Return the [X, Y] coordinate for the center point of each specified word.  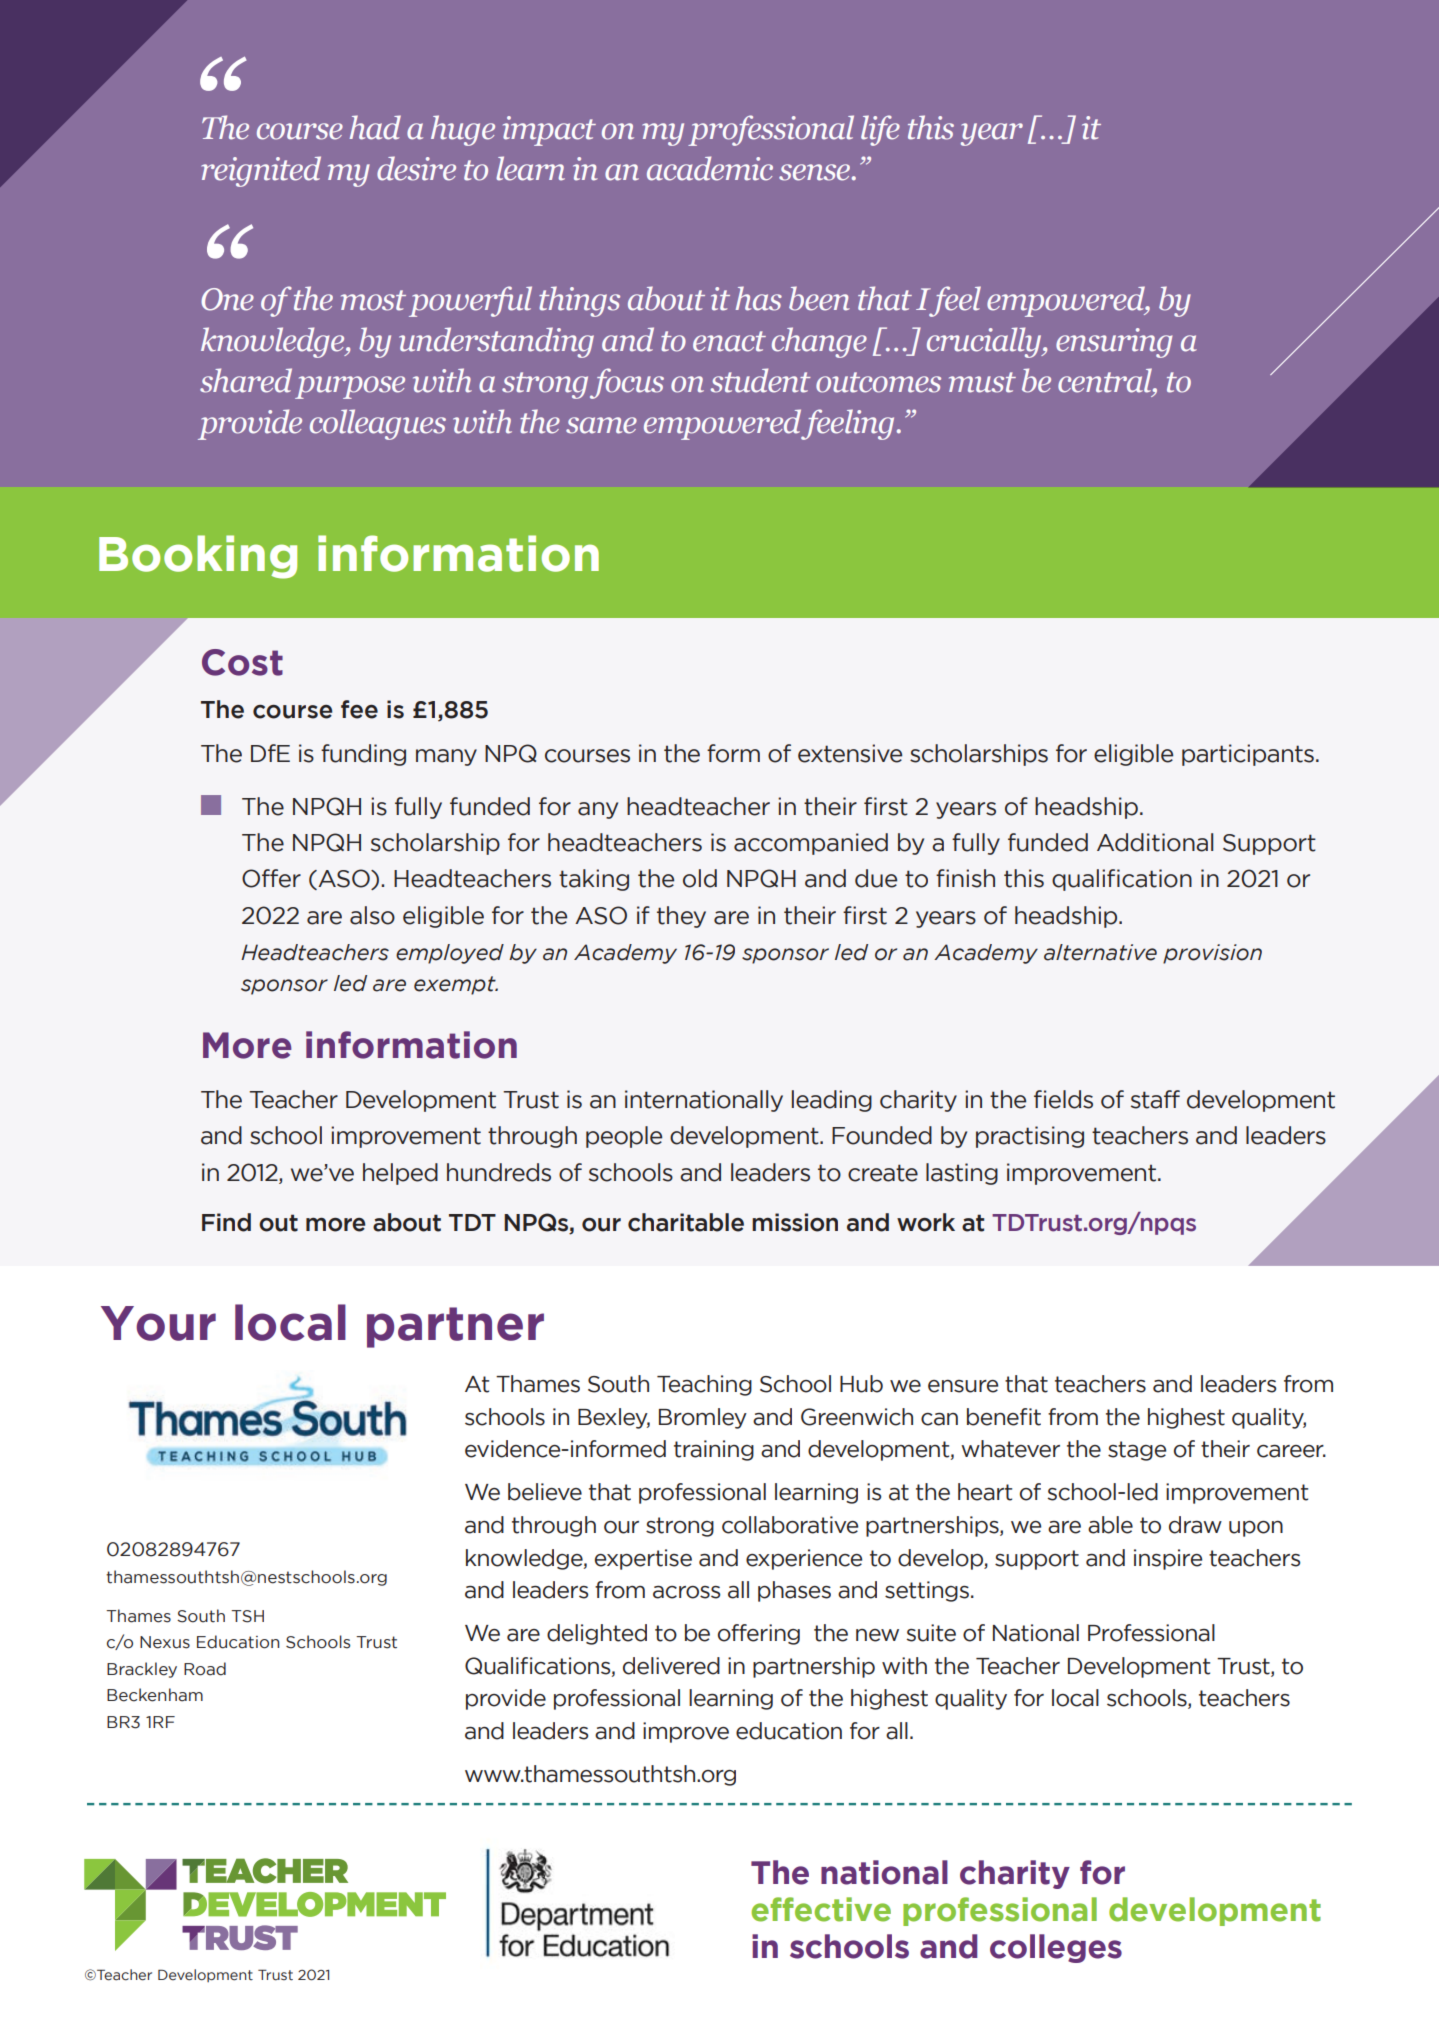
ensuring [1114, 343]
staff [1155, 1099]
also [372, 915]
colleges [1056, 1948]
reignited [261, 171]
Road [205, 1669]
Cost [242, 662]
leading [832, 1101]
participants [1248, 755]
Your [158, 1323]
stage [1137, 1451]
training [714, 1450]
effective [821, 1909]
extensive [850, 753]
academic [710, 168]
